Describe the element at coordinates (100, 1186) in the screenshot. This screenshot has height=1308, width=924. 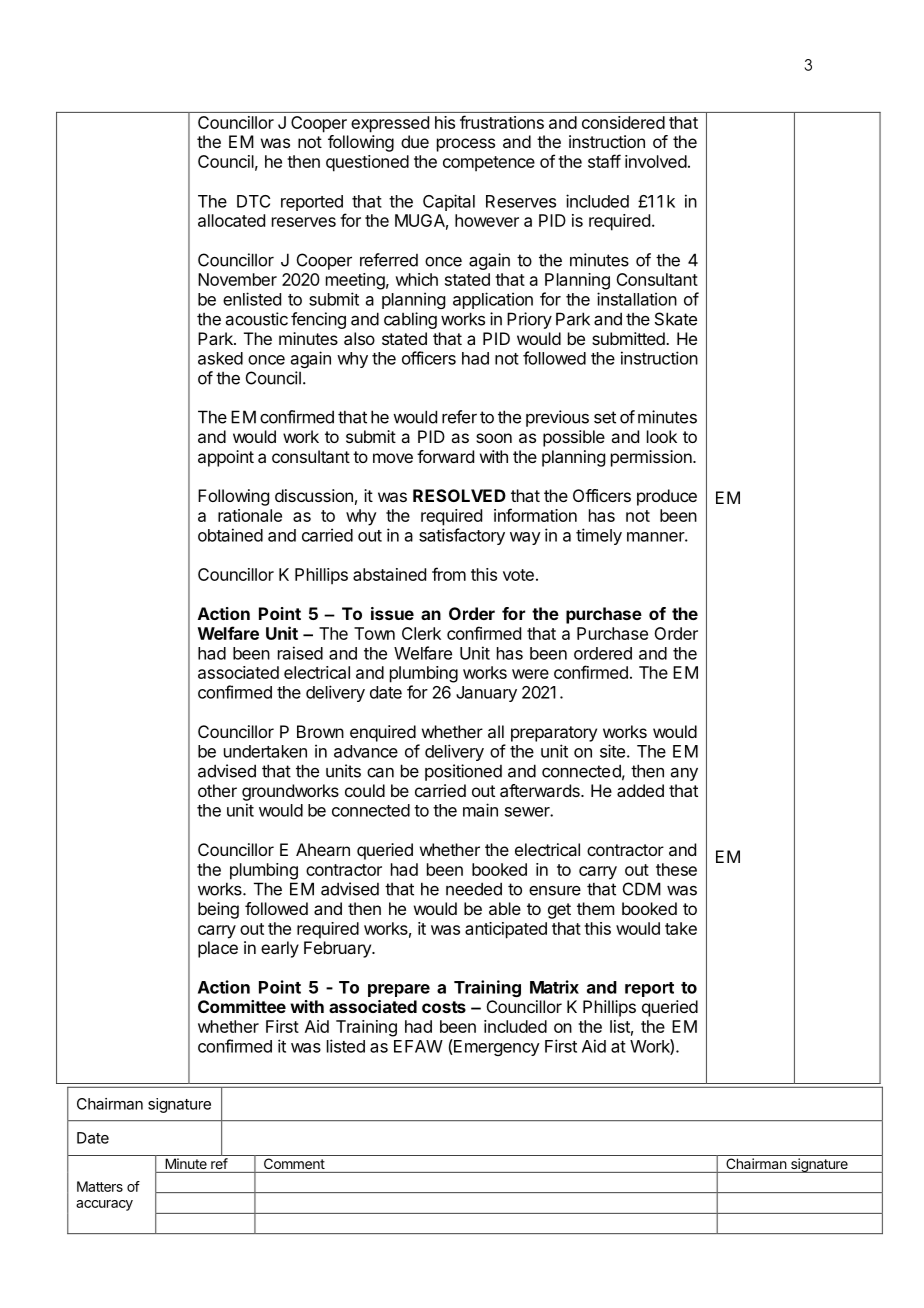
I see `Matters` at that location.
